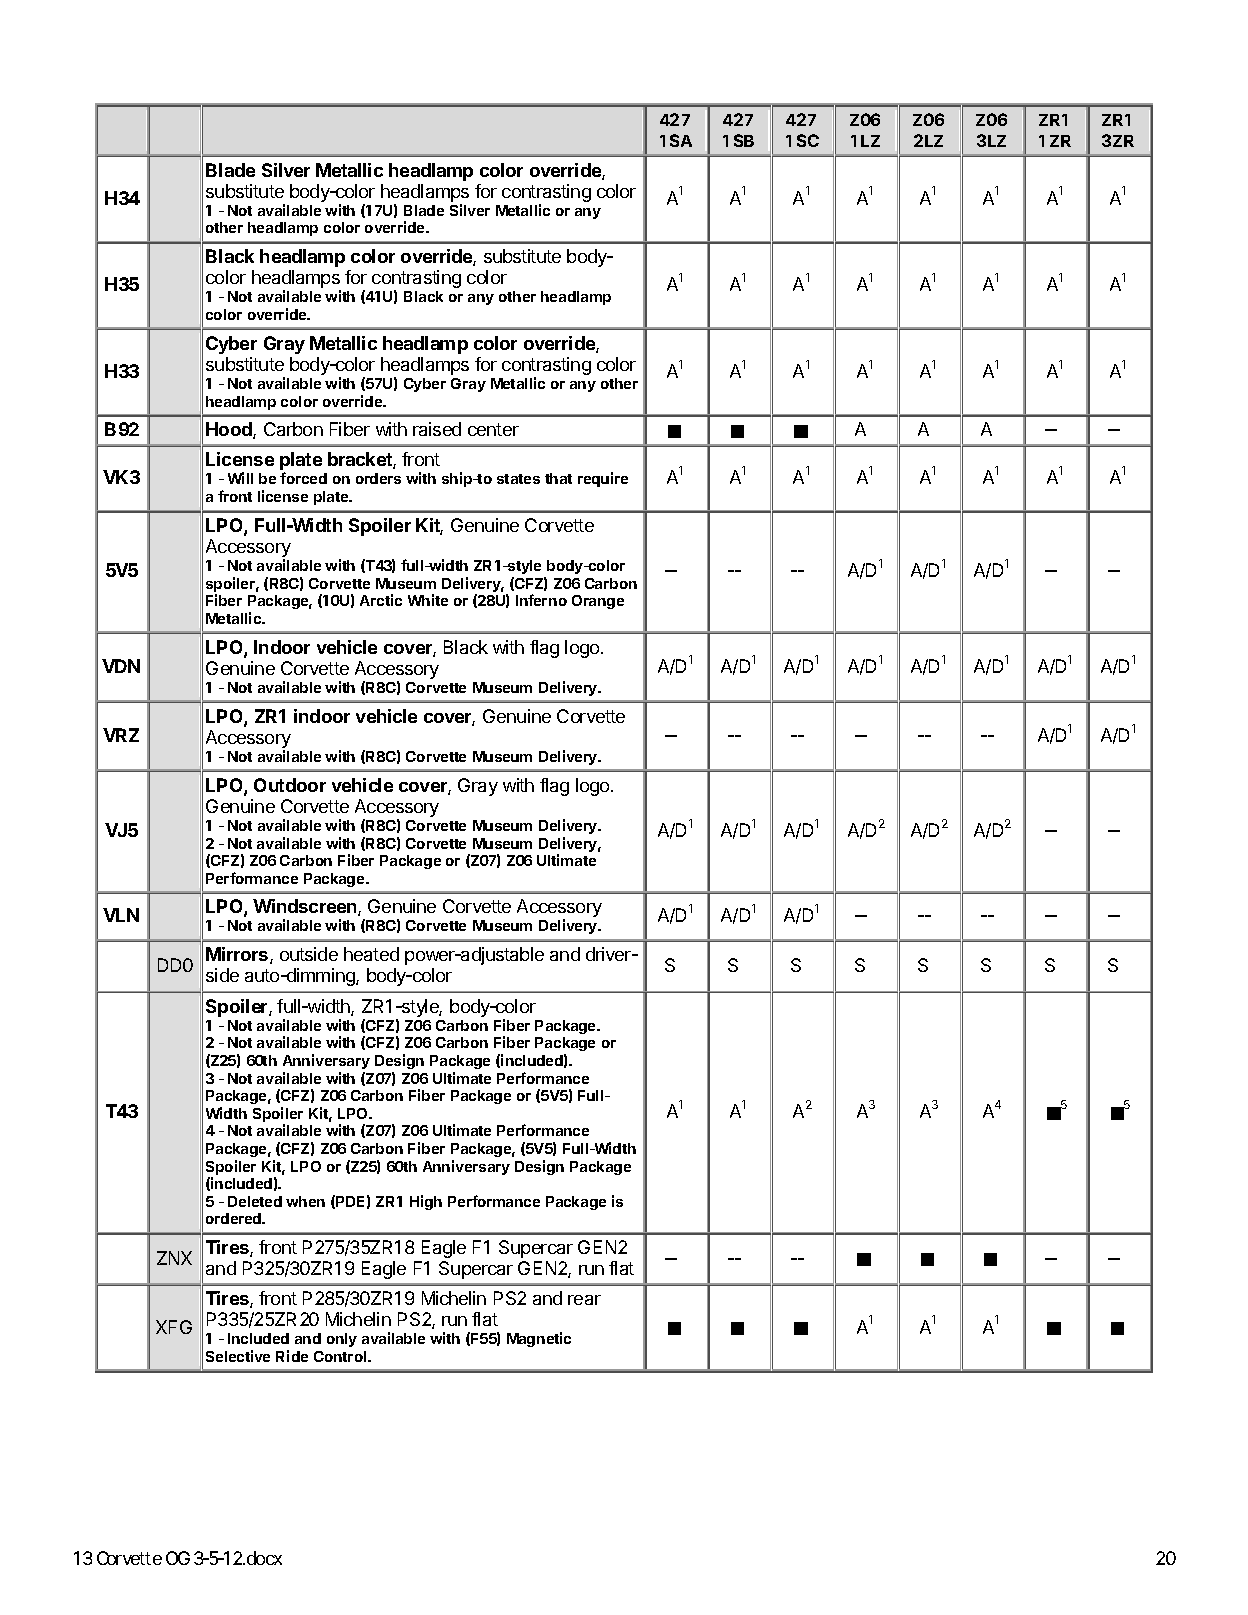  I want to click on Selective, so click(238, 1356).
